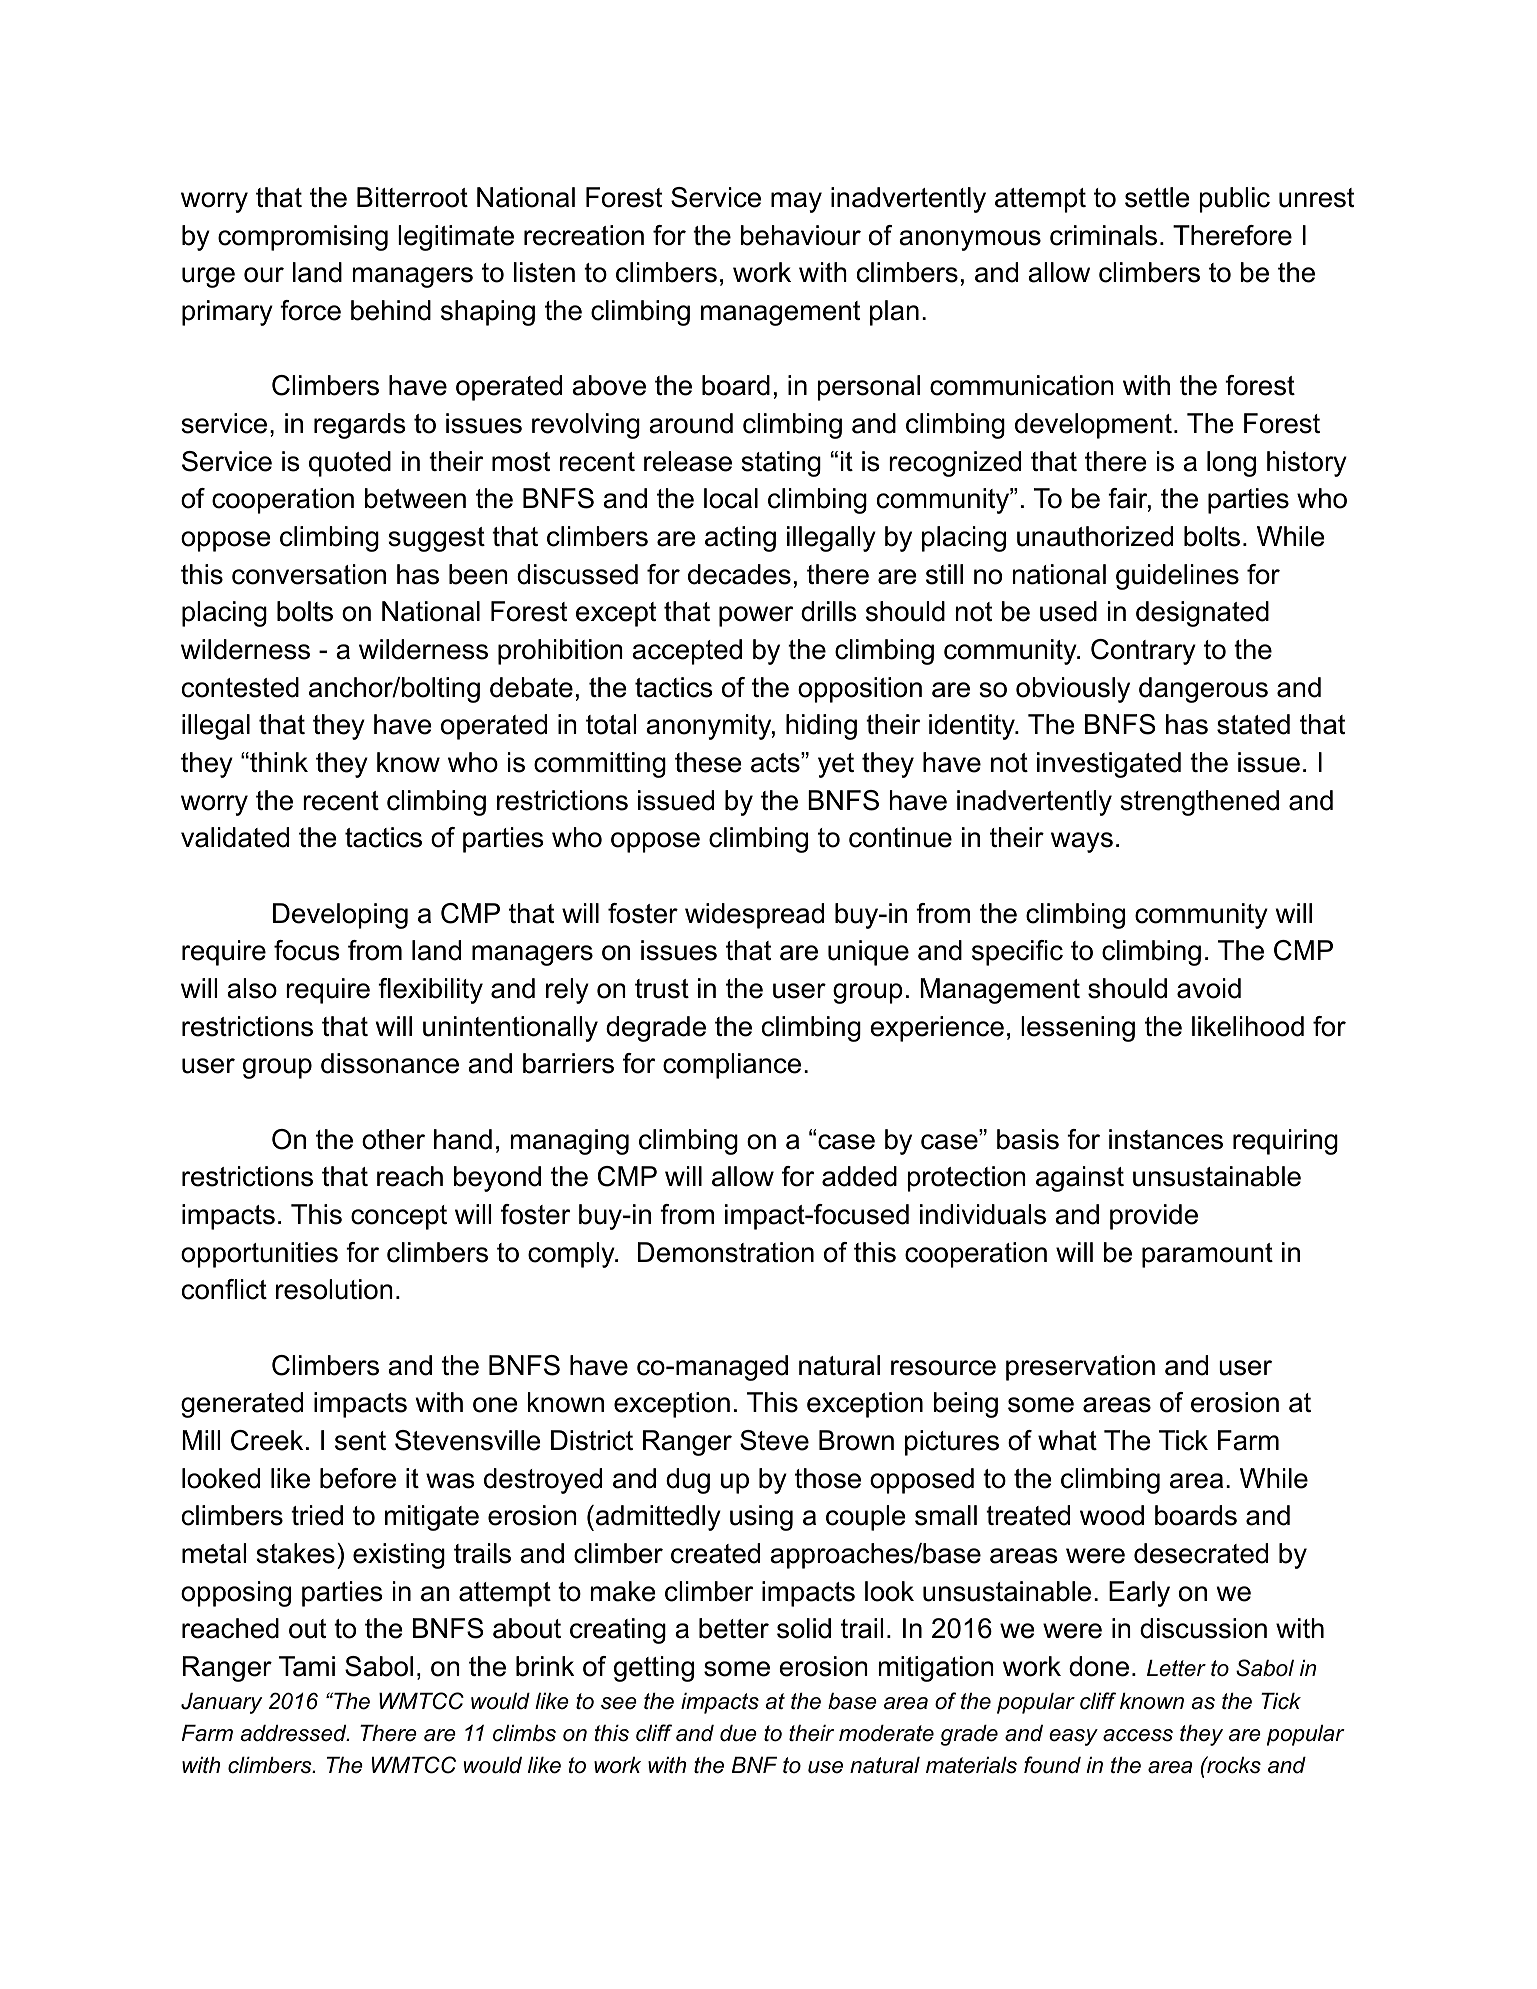  What do you see at coordinates (708, 762) in the screenshot?
I see `these` at bounding box center [708, 762].
